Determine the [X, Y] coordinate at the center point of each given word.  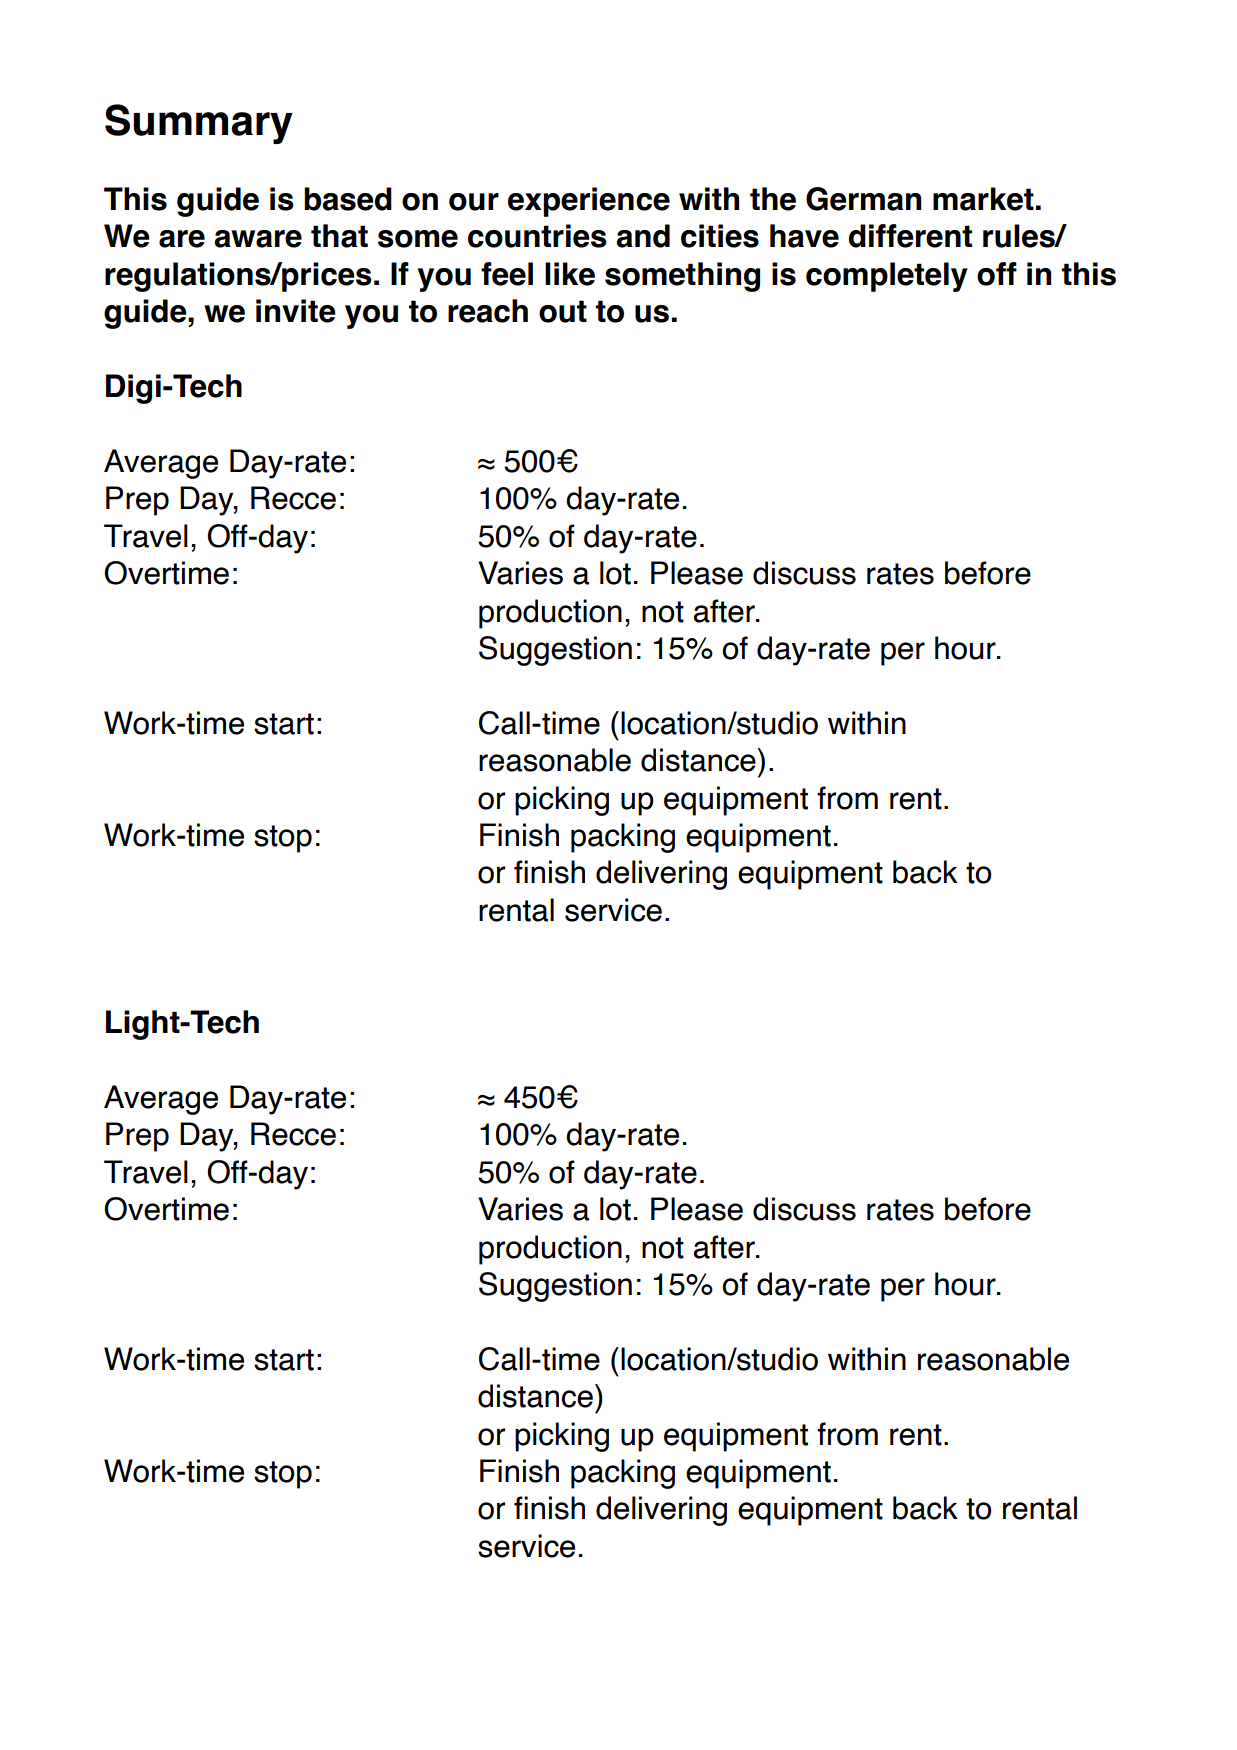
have [804, 236]
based [348, 199]
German [863, 199]
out [563, 311]
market [983, 199]
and [643, 236]
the [773, 199]
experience [589, 202]
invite [296, 311]
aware [258, 239]
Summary [199, 124]
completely [887, 277]
